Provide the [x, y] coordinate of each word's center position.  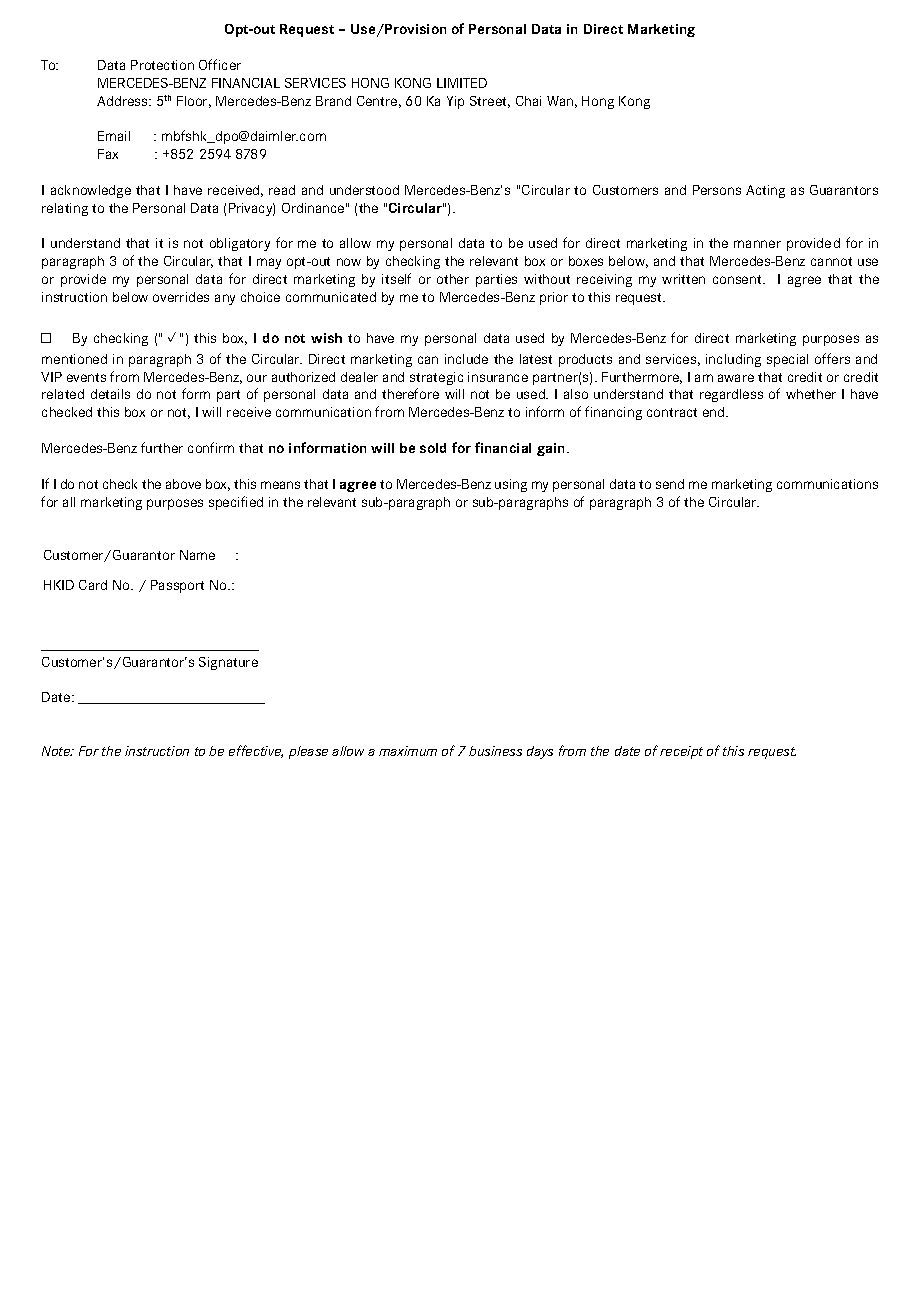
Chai [528, 101]
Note [57, 751]
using [511, 485]
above [183, 484]
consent [738, 279]
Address [123, 101]
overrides [181, 297]
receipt [681, 752]
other [453, 279]
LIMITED [462, 83]
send [670, 484]
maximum [408, 751]
